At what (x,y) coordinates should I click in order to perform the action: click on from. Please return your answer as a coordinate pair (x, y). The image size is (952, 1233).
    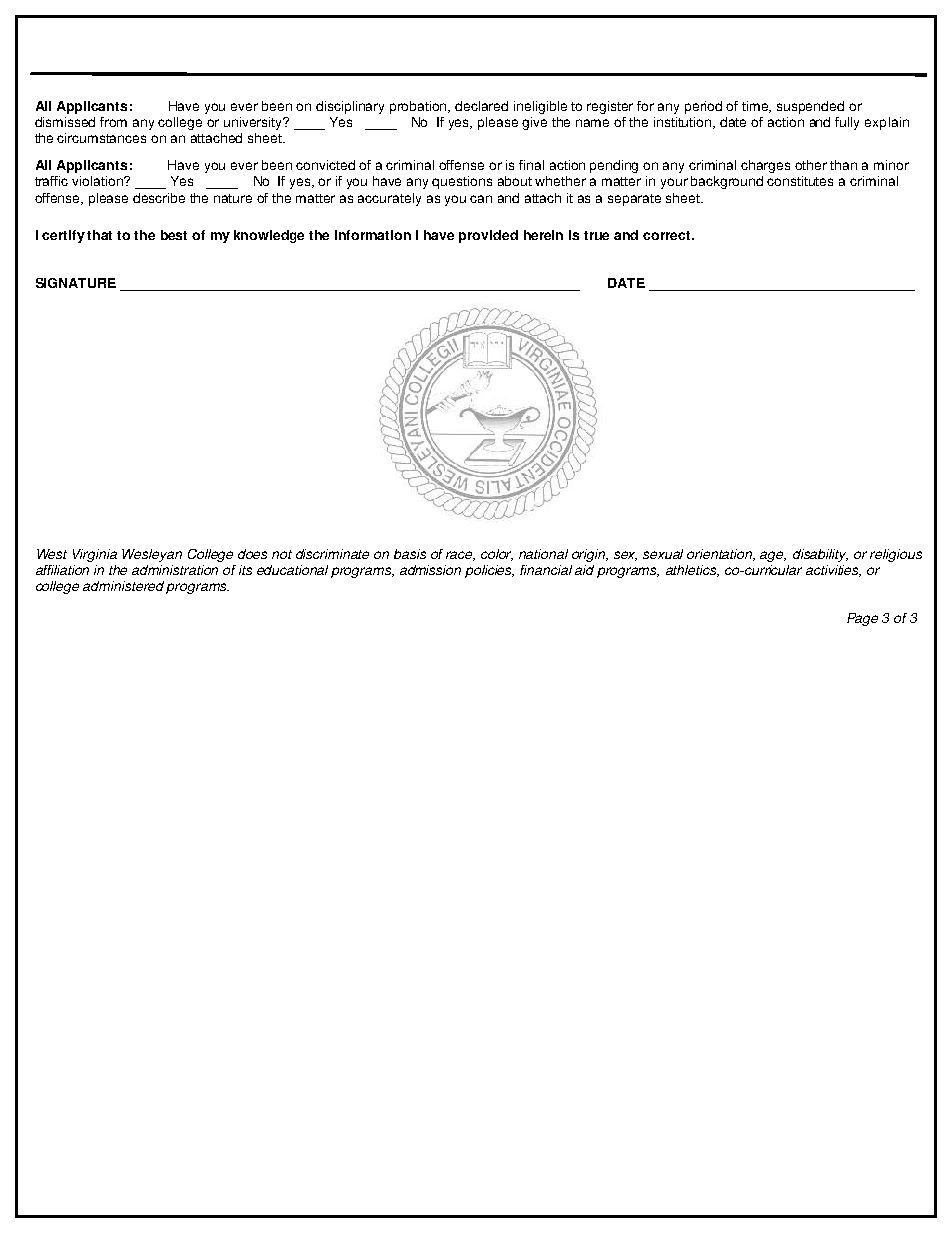
    Looking at the image, I should click on (113, 122).
